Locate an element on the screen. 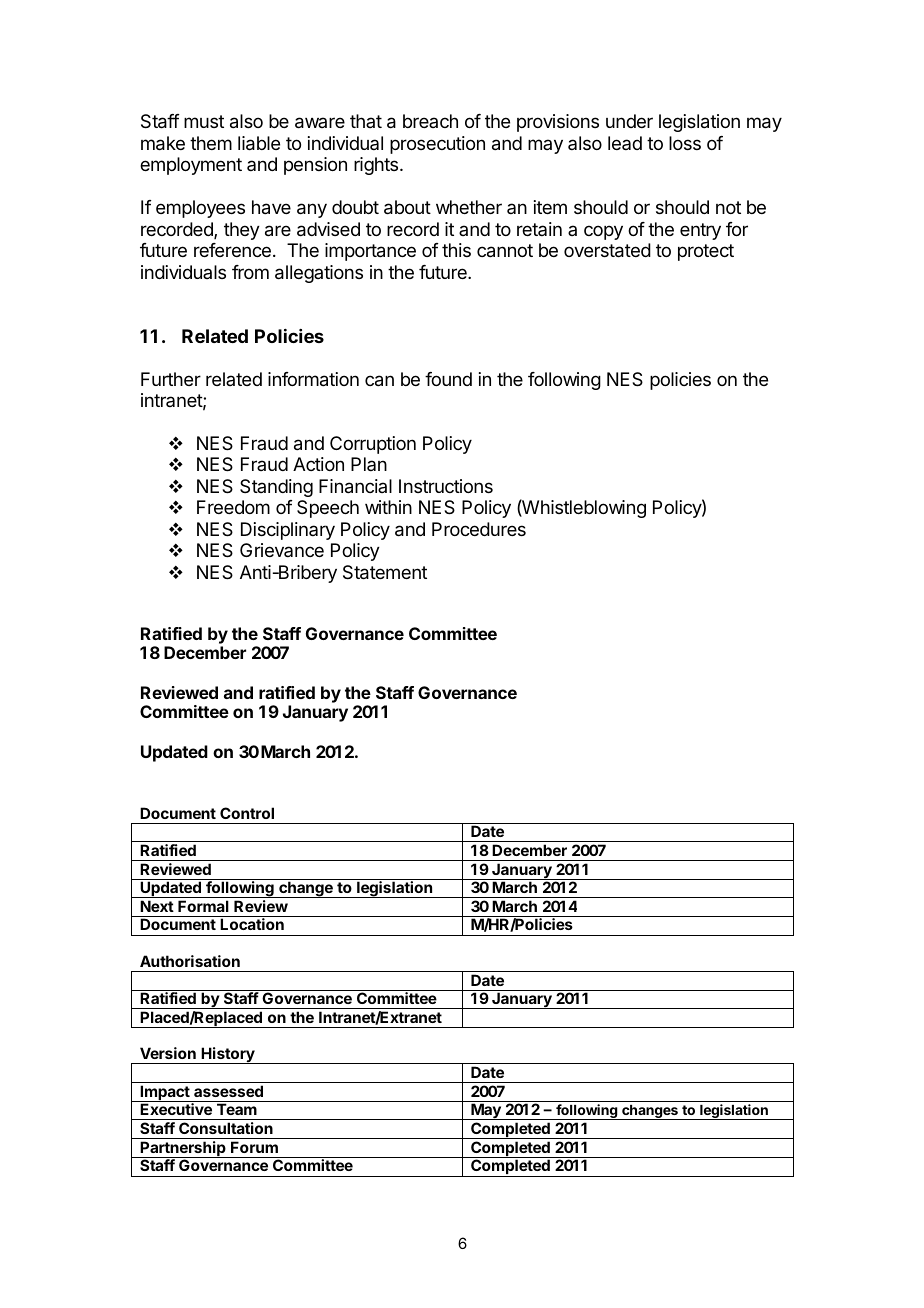 This screenshot has width=924, height=1308. Instructions is located at coordinates (446, 486).
